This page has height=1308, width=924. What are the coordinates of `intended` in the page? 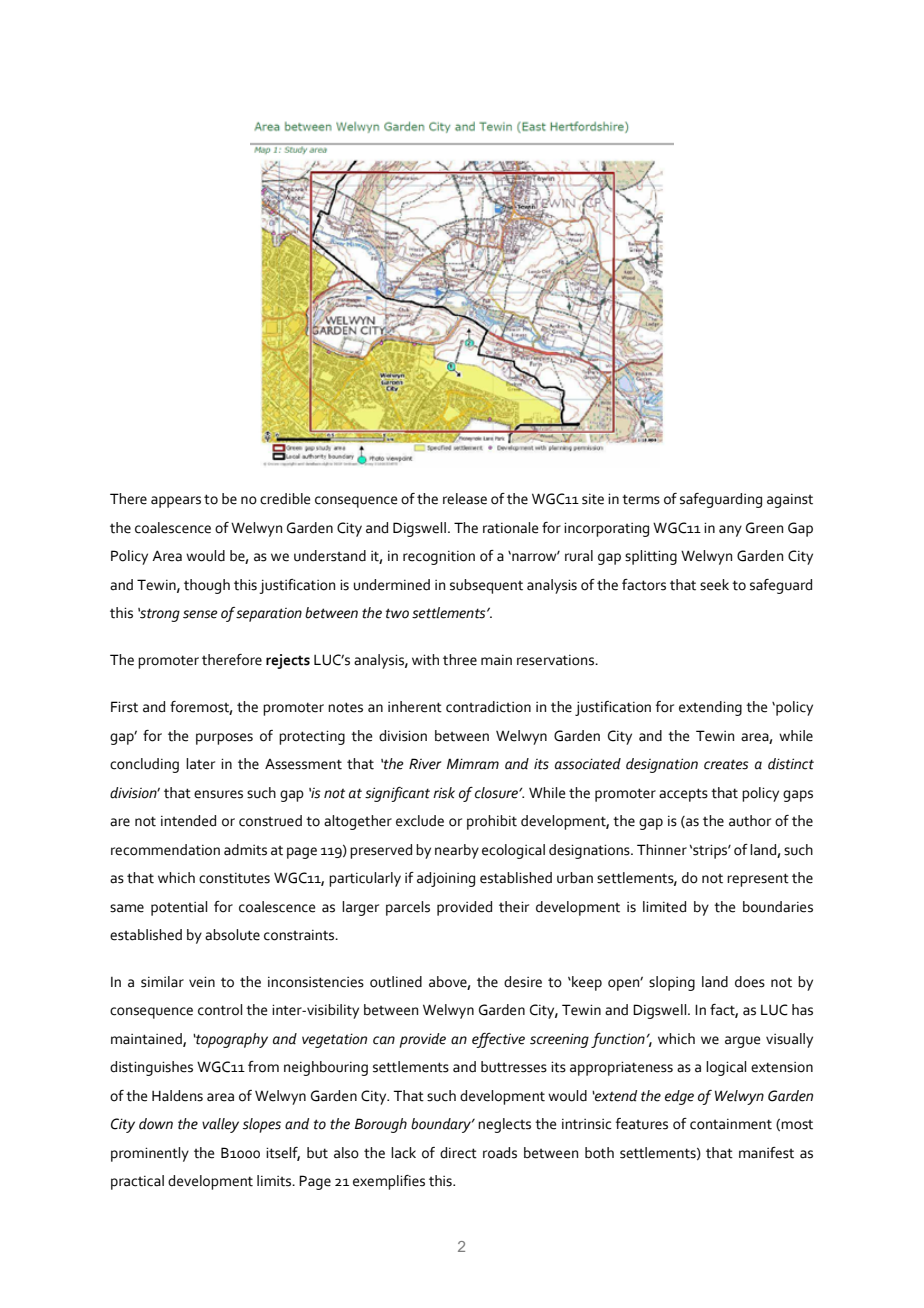 It's located at (188, 821).
